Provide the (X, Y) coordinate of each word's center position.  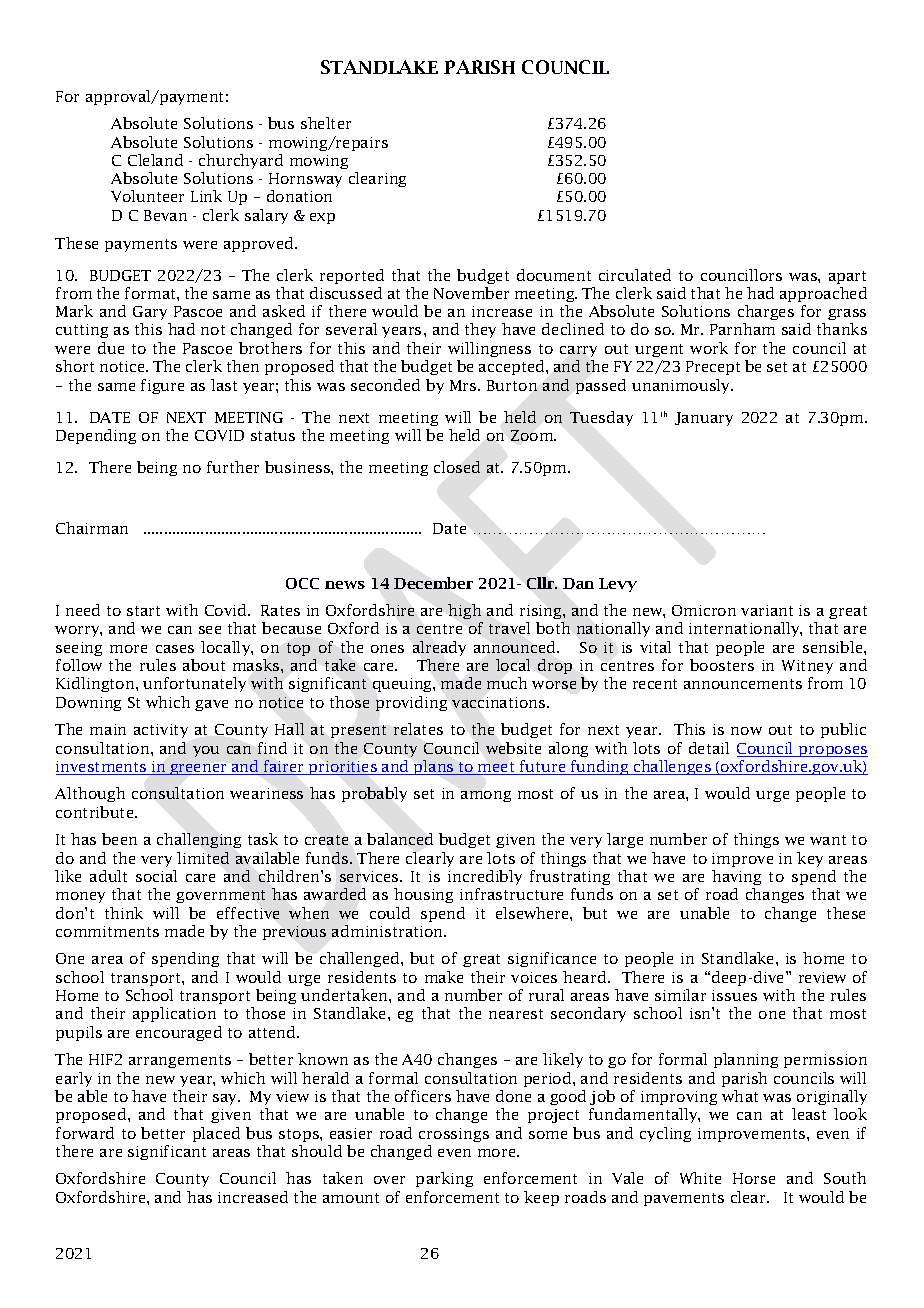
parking (444, 1179)
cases (175, 649)
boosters (722, 665)
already (439, 648)
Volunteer (147, 196)
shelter (326, 123)
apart (847, 277)
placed (216, 1134)
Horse (754, 1178)
